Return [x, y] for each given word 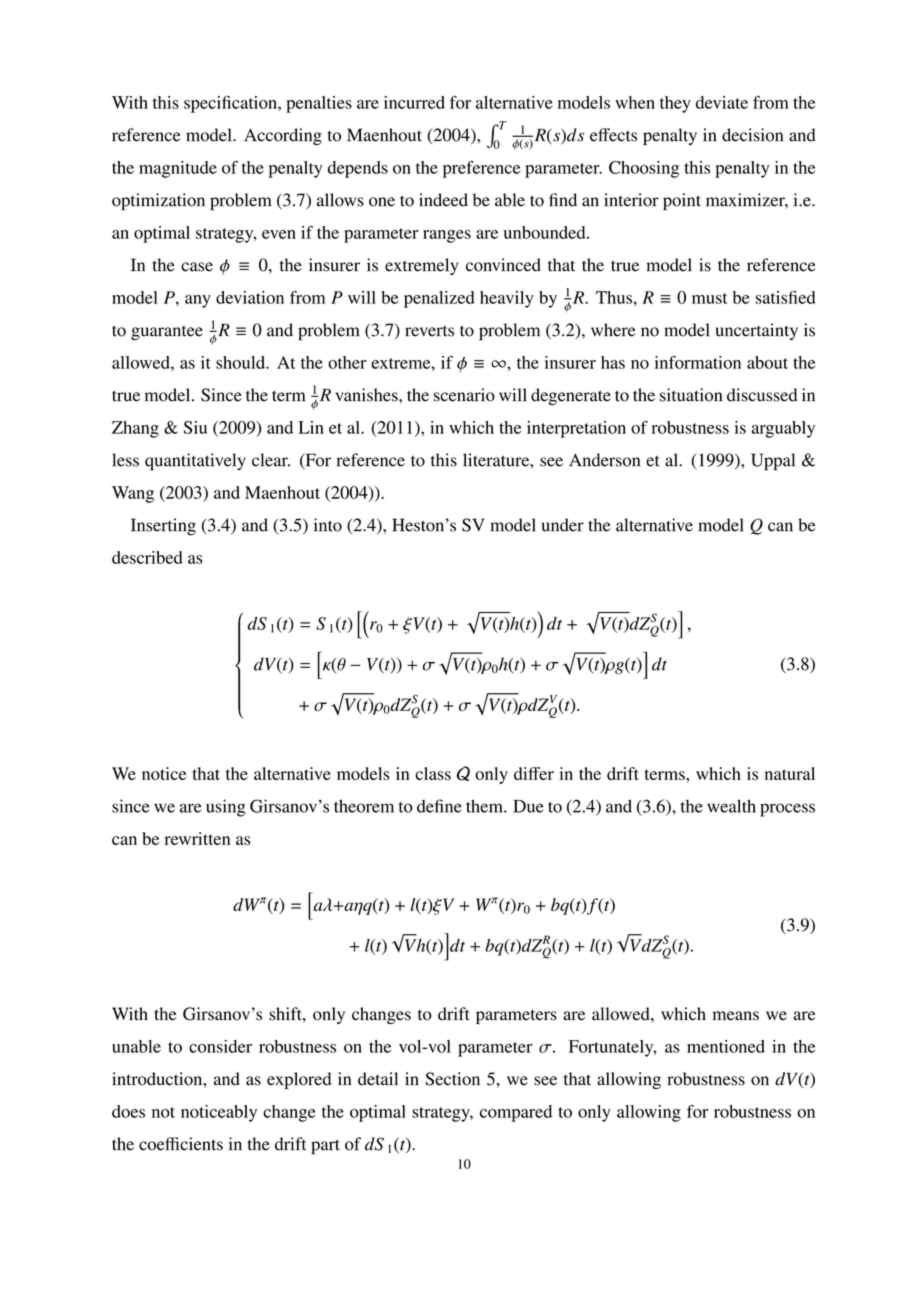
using [226, 808]
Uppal [773, 462]
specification [231, 104]
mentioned [726, 1046]
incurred [414, 102]
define [439, 806]
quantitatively [195, 462]
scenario [464, 395]
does [128, 1111]
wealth [731, 806]
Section [452, 1079]
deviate [722, 102]
